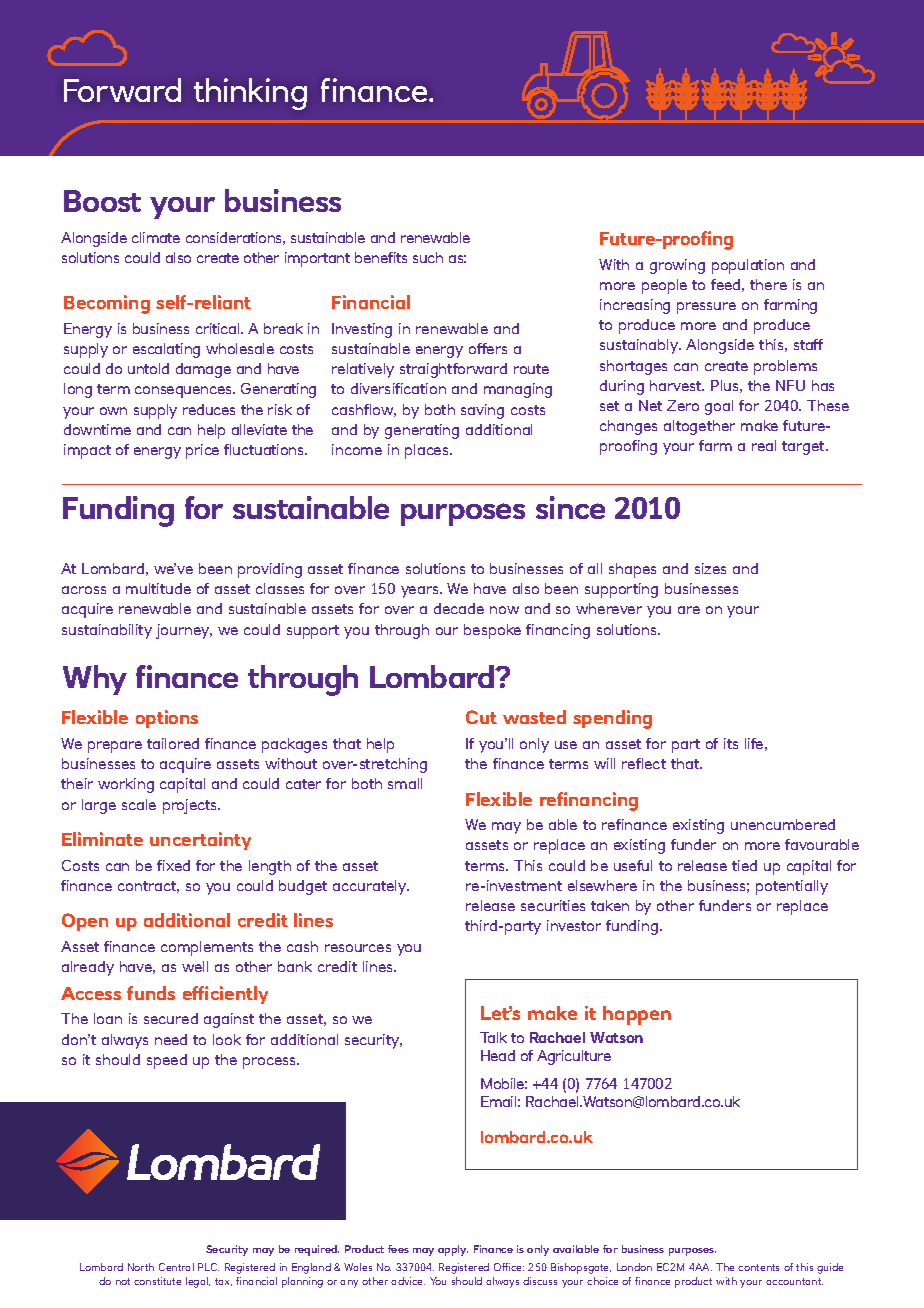 The height and width of the screenshot is (1308, 924). I want to click on such, so click(428, 257).
